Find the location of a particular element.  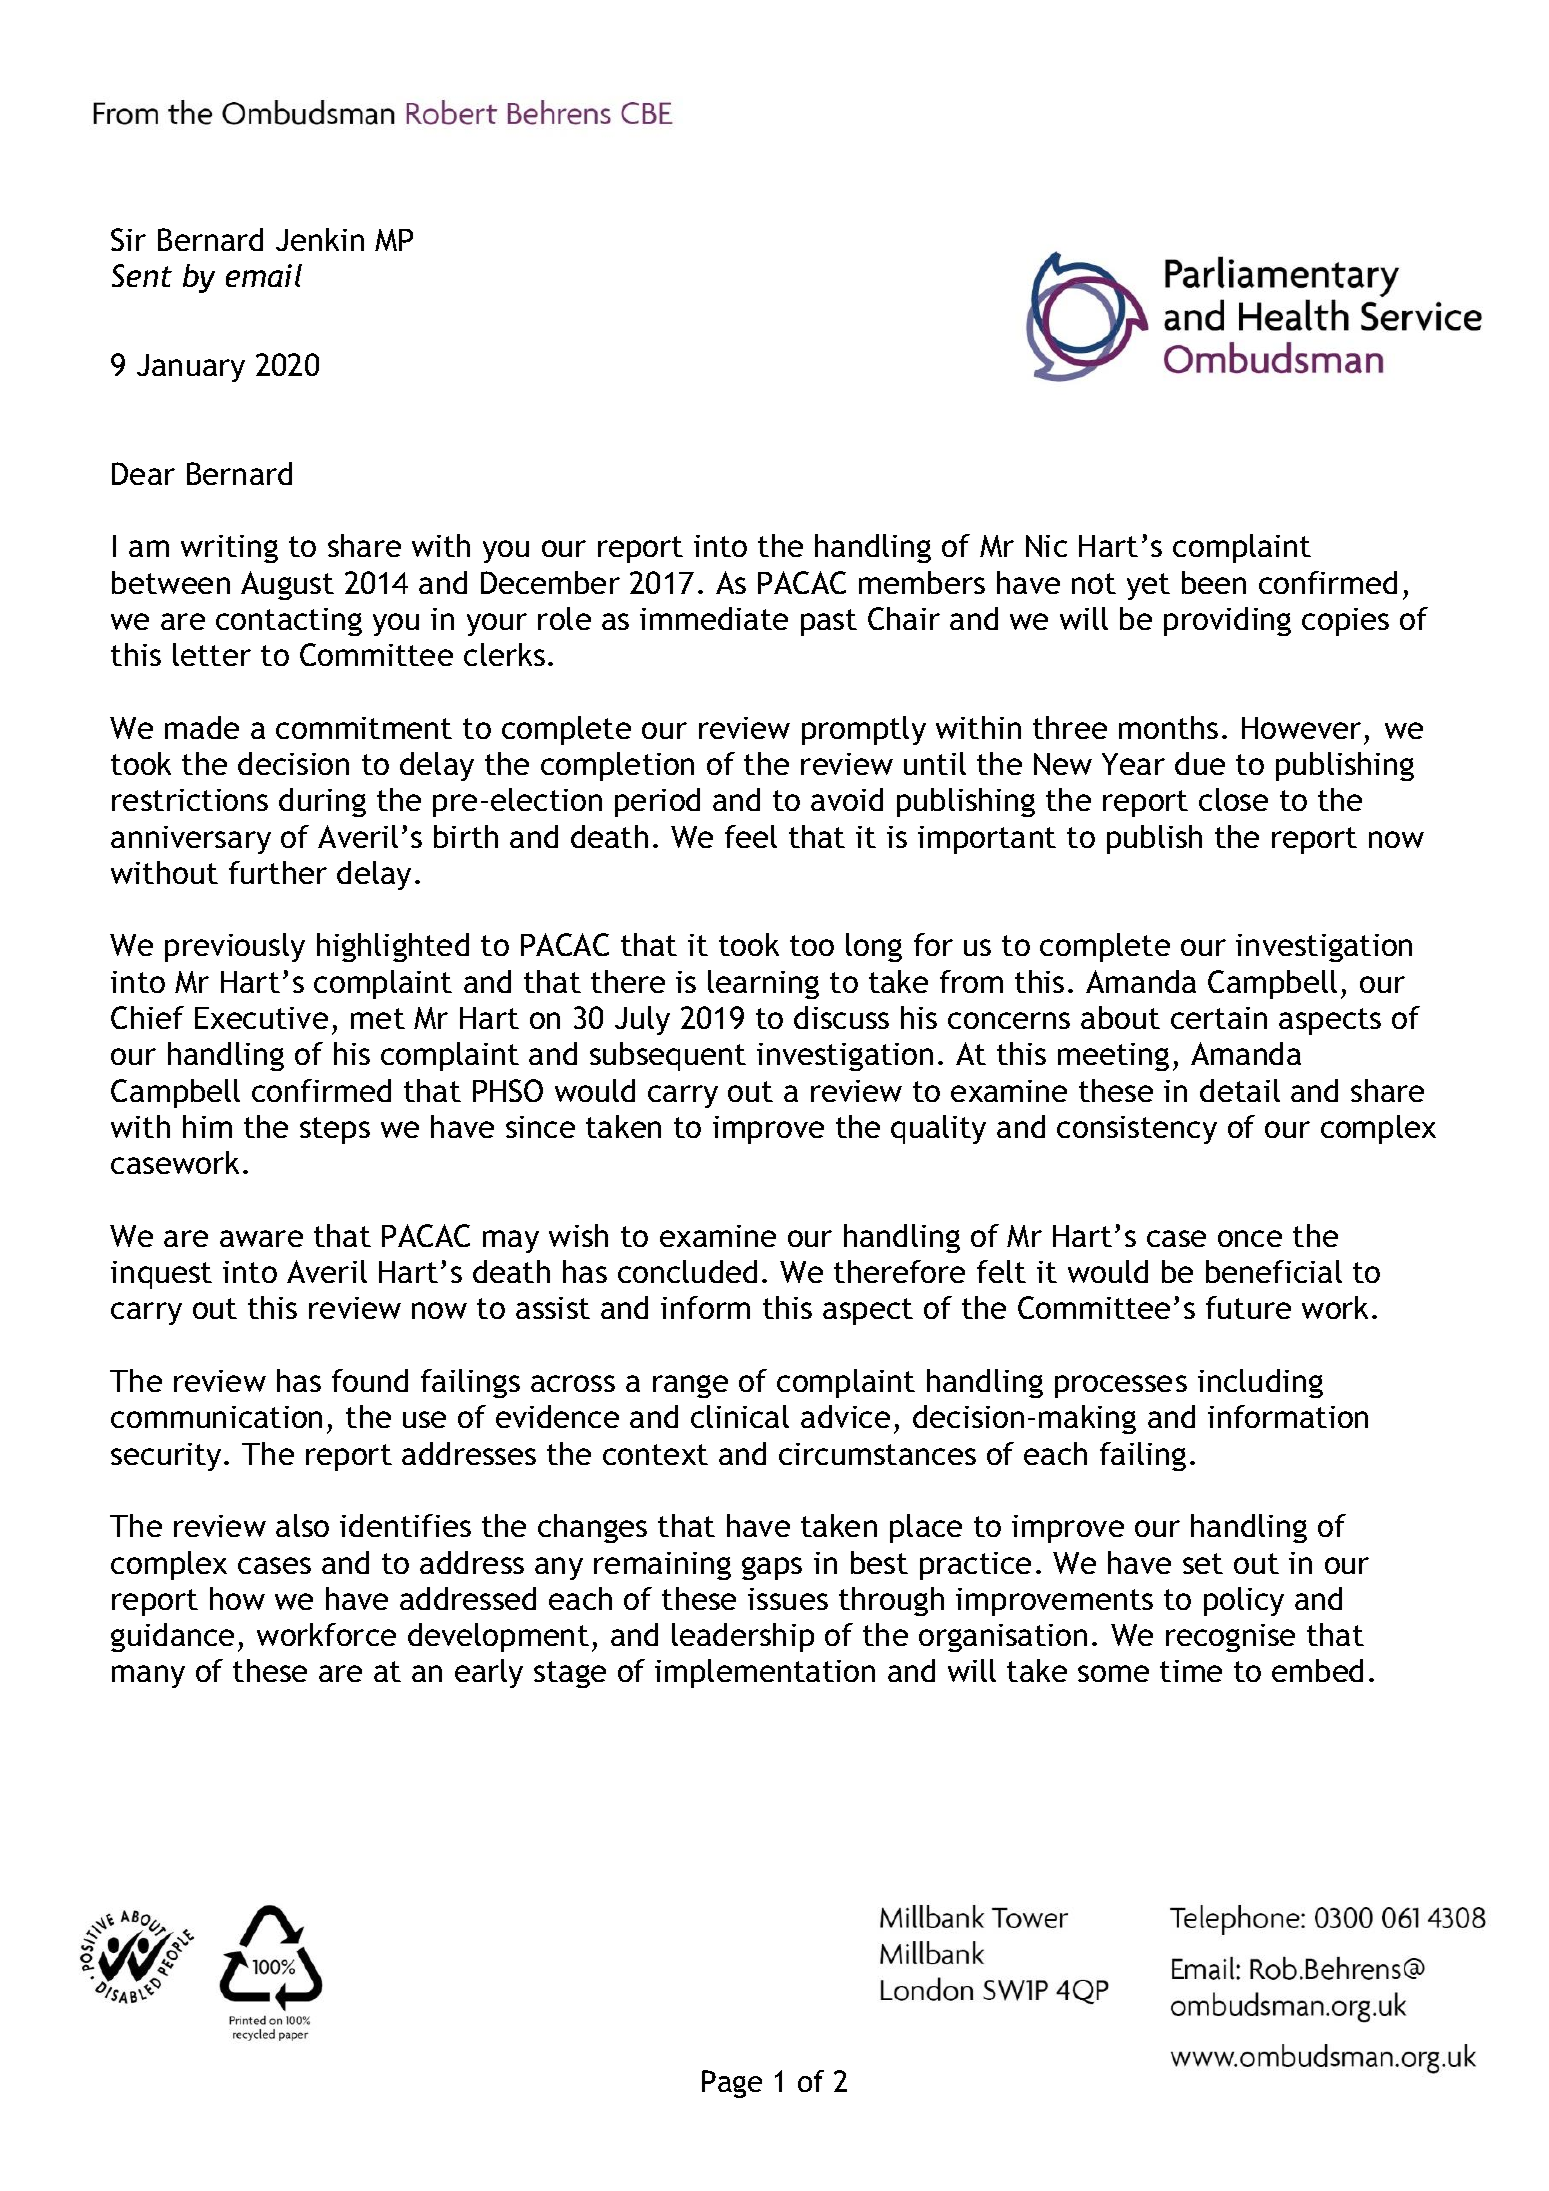

implementation is located at coordinates (765, 1673).
